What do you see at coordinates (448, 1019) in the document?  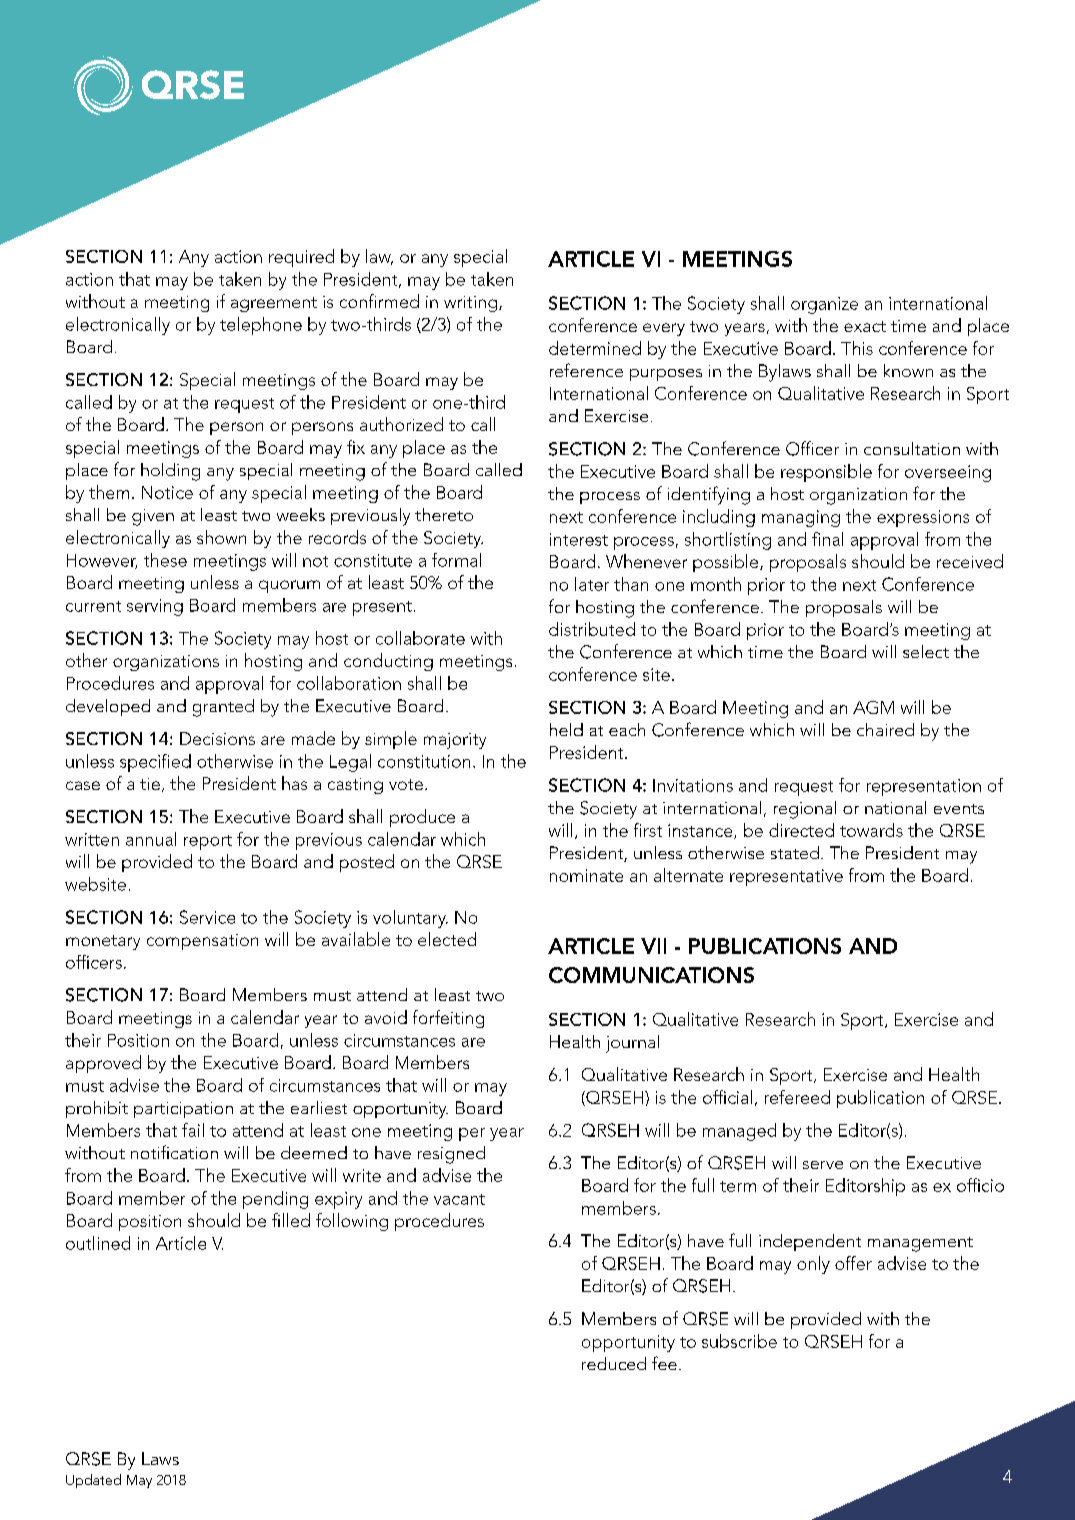 I see `forfeiting` at bounding box center [448, 1019].
